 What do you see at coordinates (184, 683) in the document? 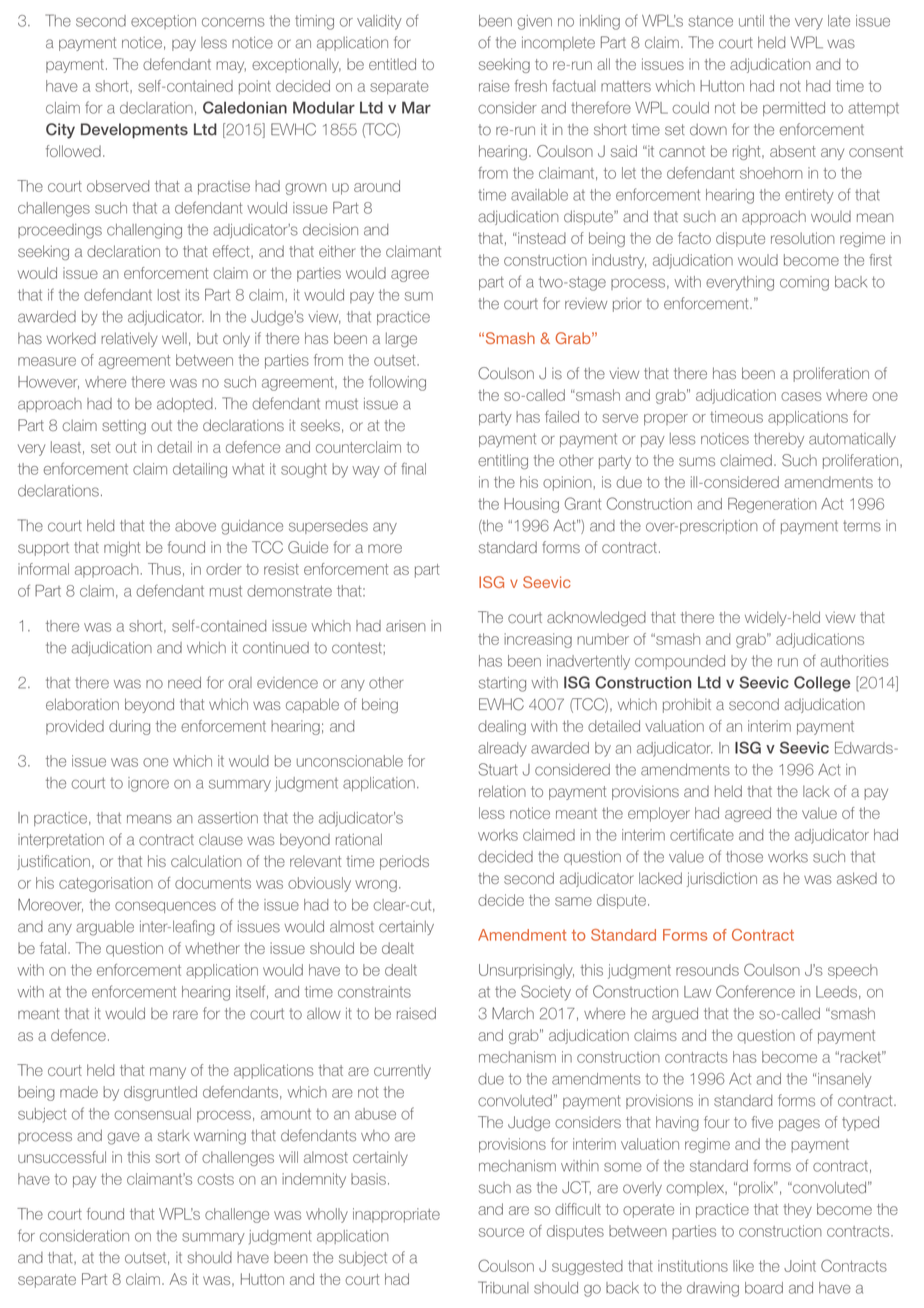
I see `need` at bounding box center [184, 683].
